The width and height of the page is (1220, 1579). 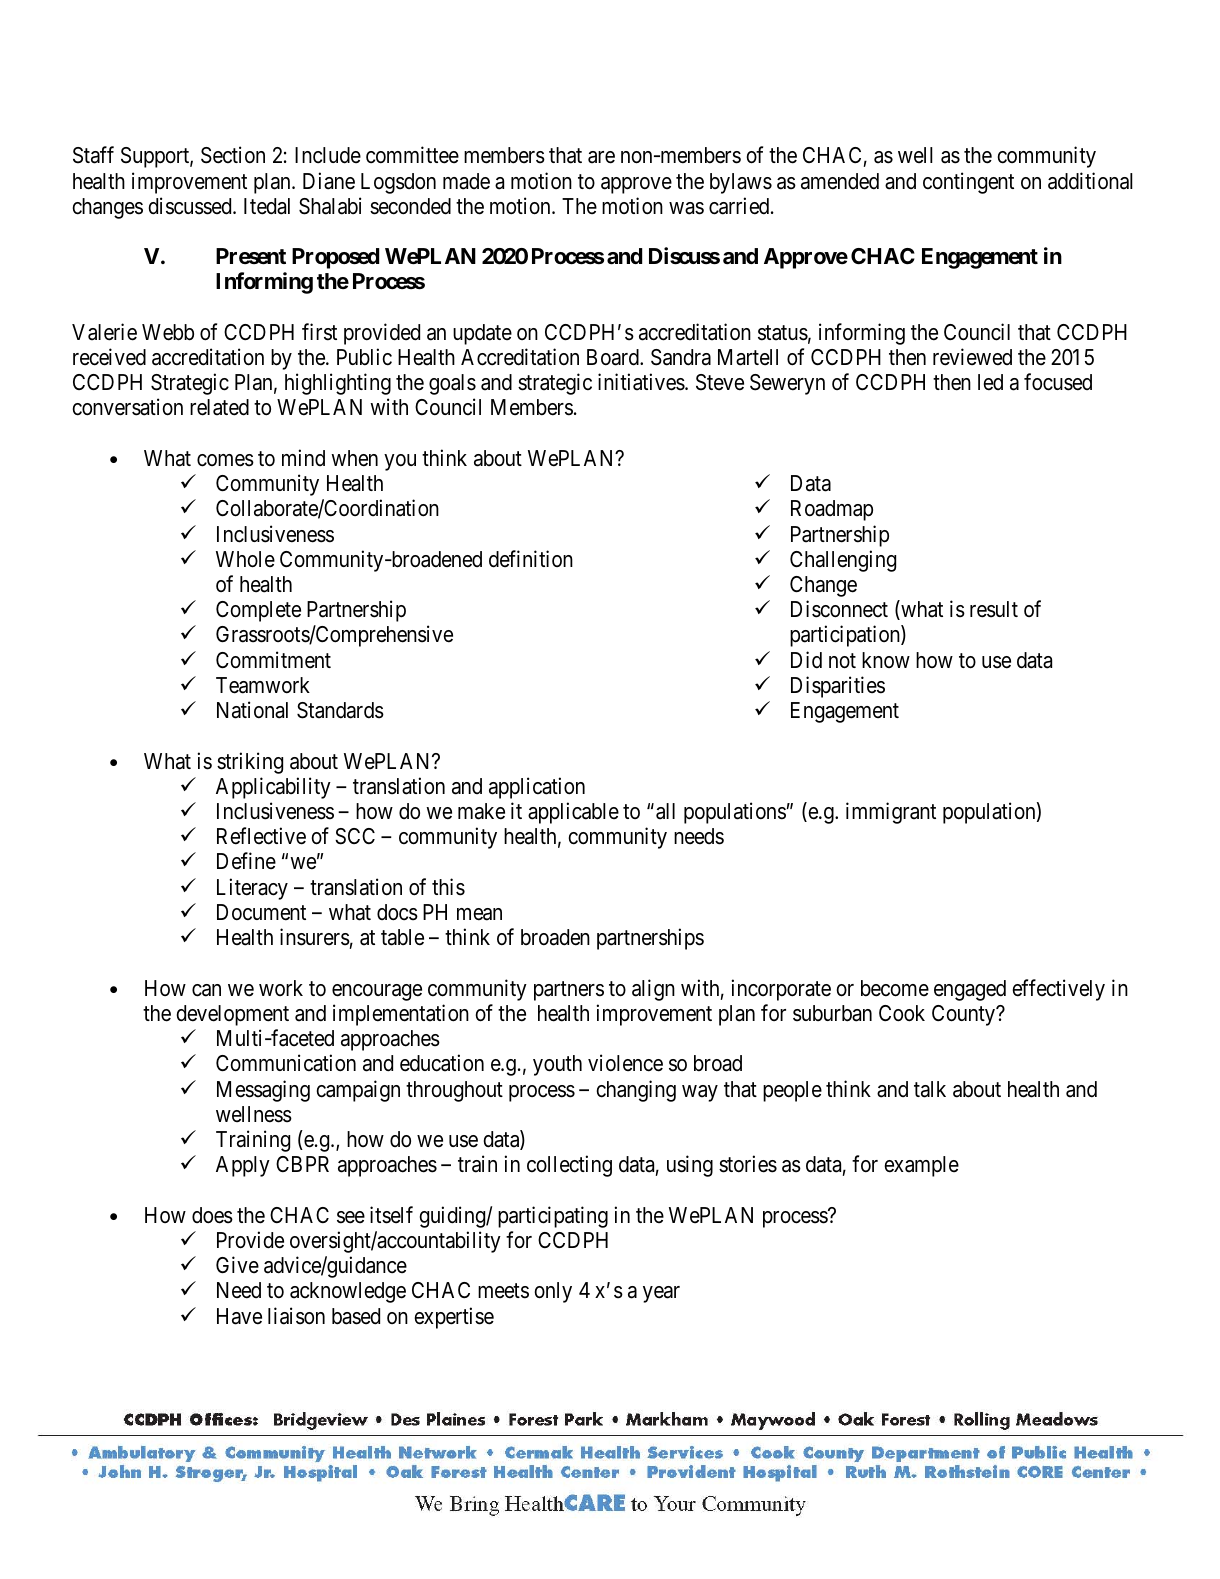 What do you see at coordinates (237, 1264) in the page?
I see `Give` at bounding box center [237, 1264].
